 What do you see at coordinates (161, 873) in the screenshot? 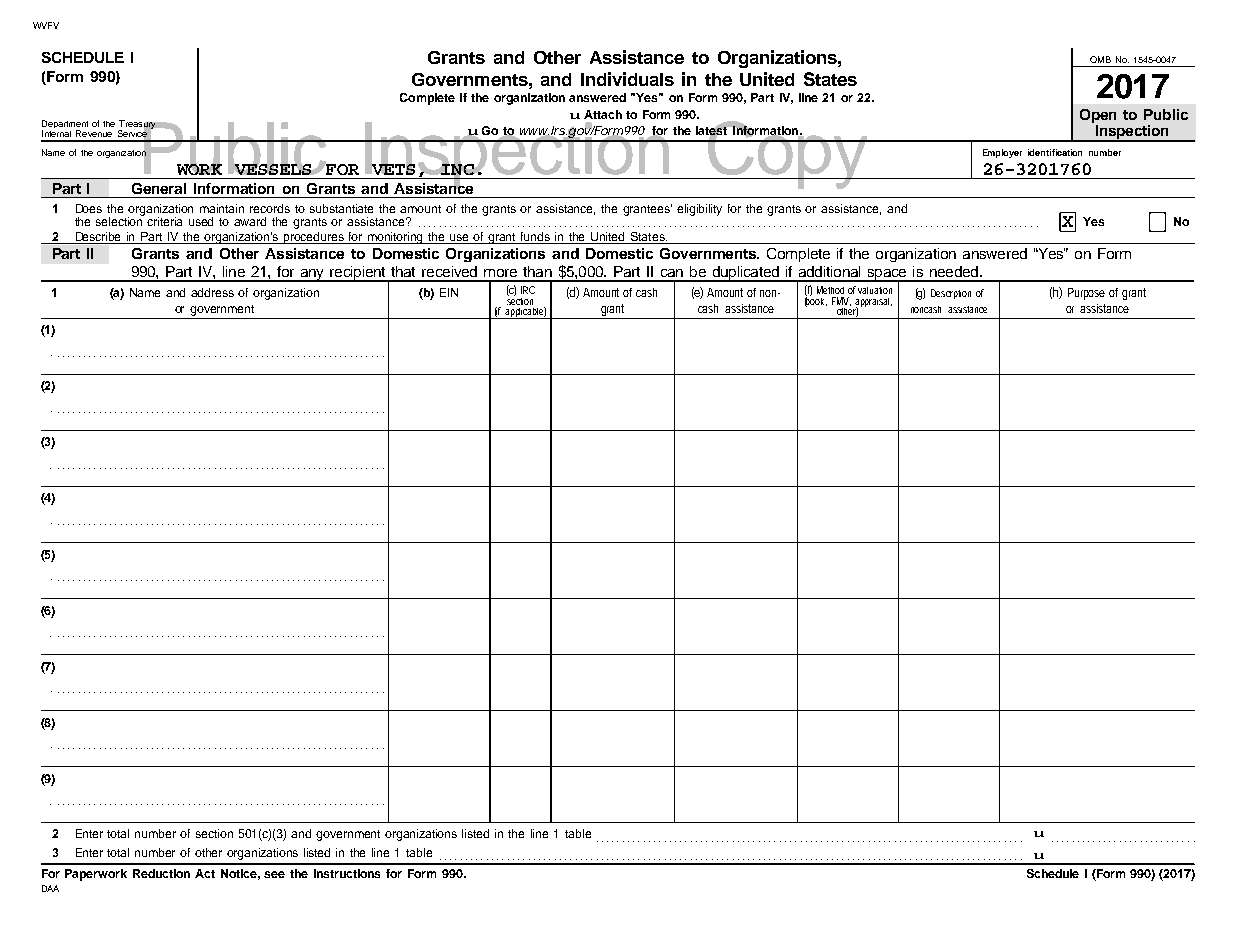
I see `Reduction` at bounding box center [161, 873].
